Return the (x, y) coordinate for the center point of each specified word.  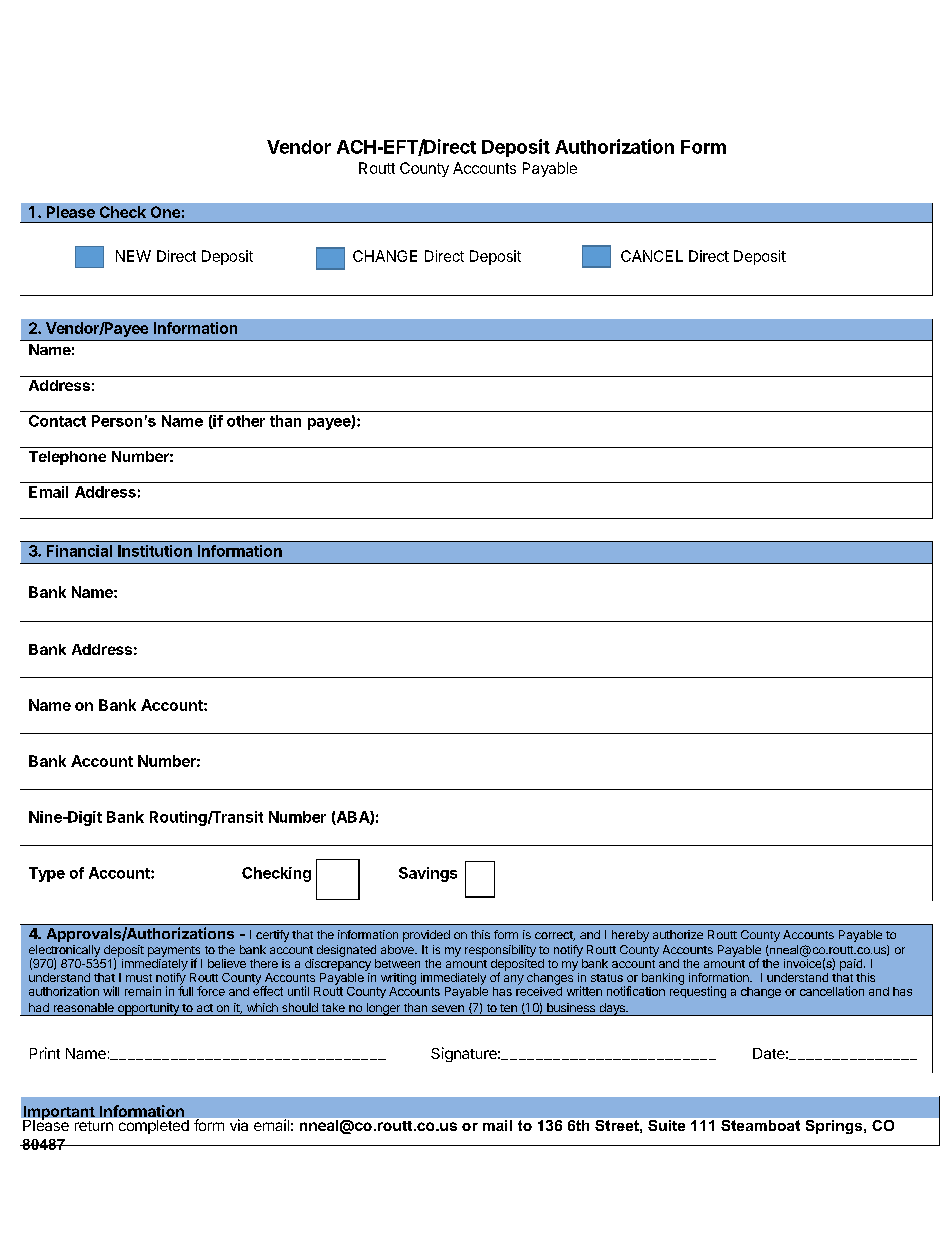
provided (426, 936)
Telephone (67, 458)
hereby (630, 936)
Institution (155, 551)
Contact (57, 421)
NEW (133, 256)
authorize (678, 934)
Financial (79, 551)
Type (47, 874)
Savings (428, 874)
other (246, 421)
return (94, 1126)
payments (174, 952)
